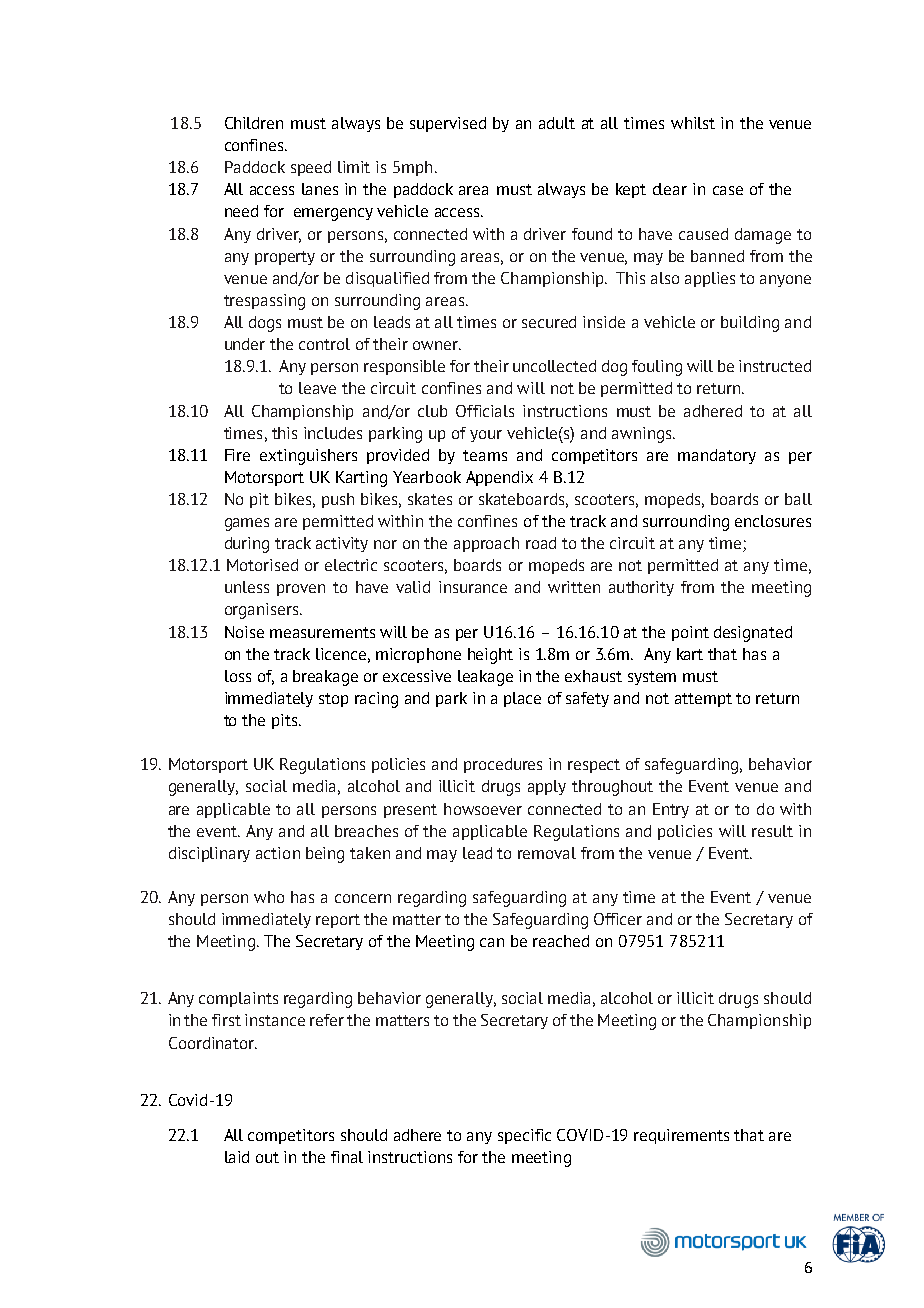  Describe the element at coordinates (485, 411) in the screenshot. I see `Officials` at that location.
